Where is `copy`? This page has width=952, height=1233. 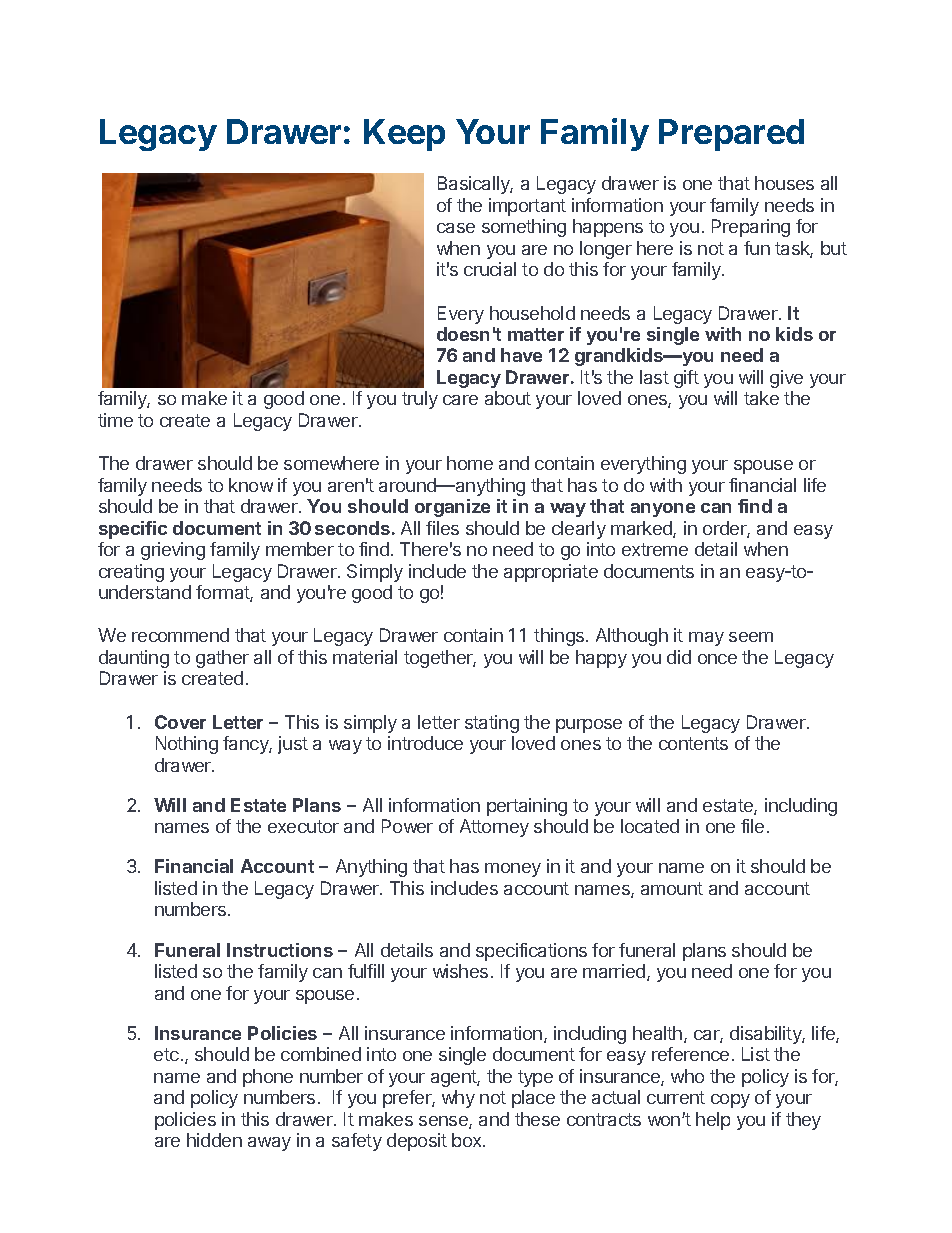 copy is located at coordinates (730, 1101).
